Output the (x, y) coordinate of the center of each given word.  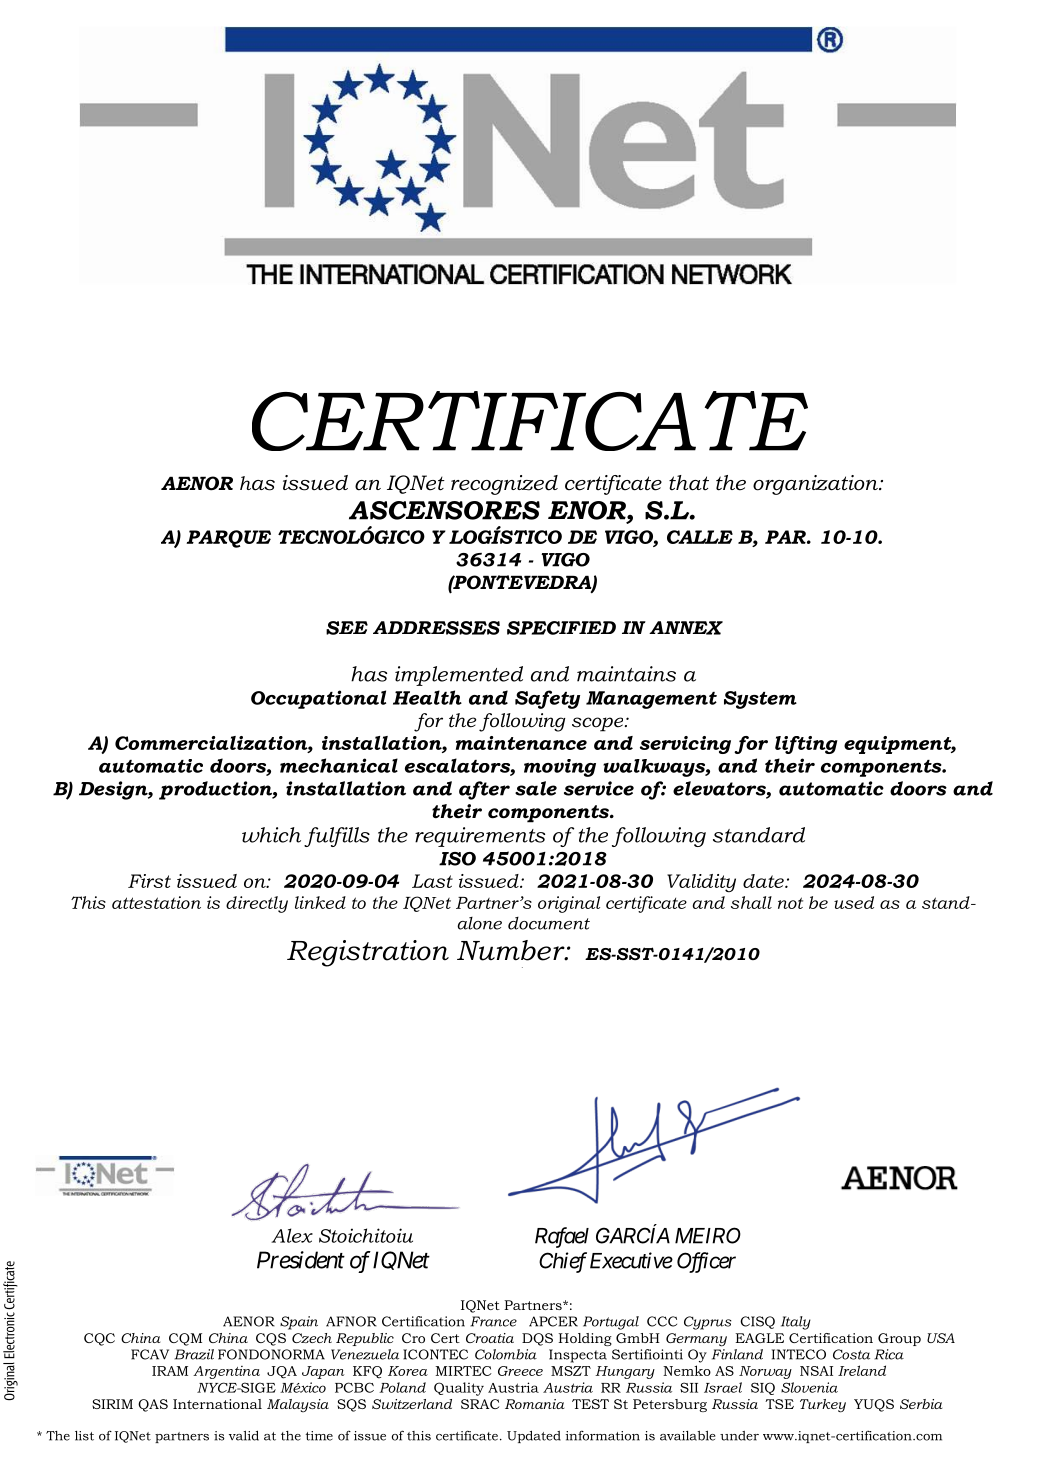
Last (432, 881)
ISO (457, 859)
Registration (368, 953)
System (760, 700)
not (790, 903)
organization (816, 485)
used (854, 902)
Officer (706, 1262)
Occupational (318, 699)
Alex (292, 1235)
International (217, 1404)
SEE (347, 628)
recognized (504, 485)
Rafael (562, 1237)
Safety (547, 699)
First (149, 881)
